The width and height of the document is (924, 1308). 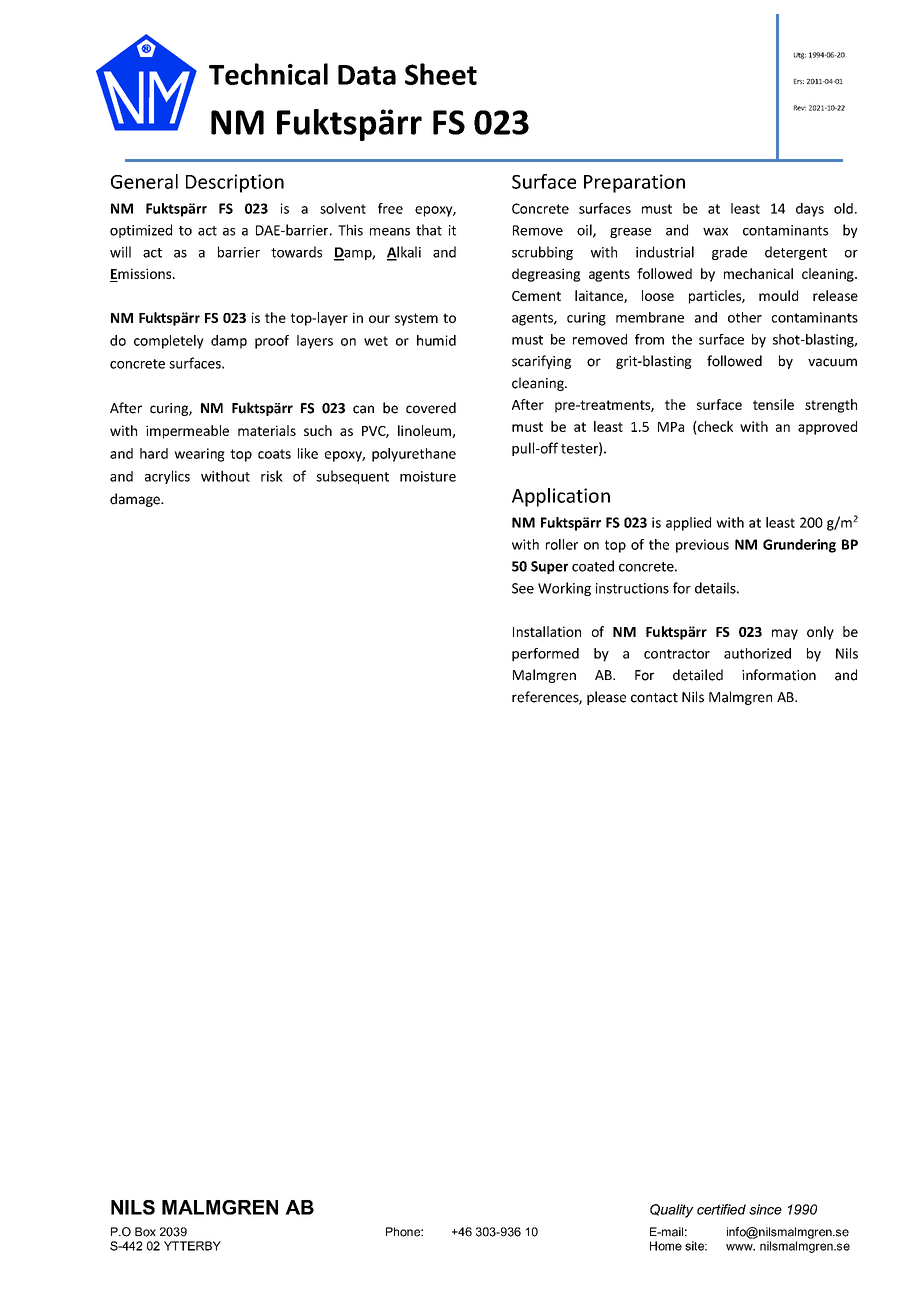 What do you see at coordinates (545, 655) in the document?
I see `performed` at bounding box center [545, 655].
